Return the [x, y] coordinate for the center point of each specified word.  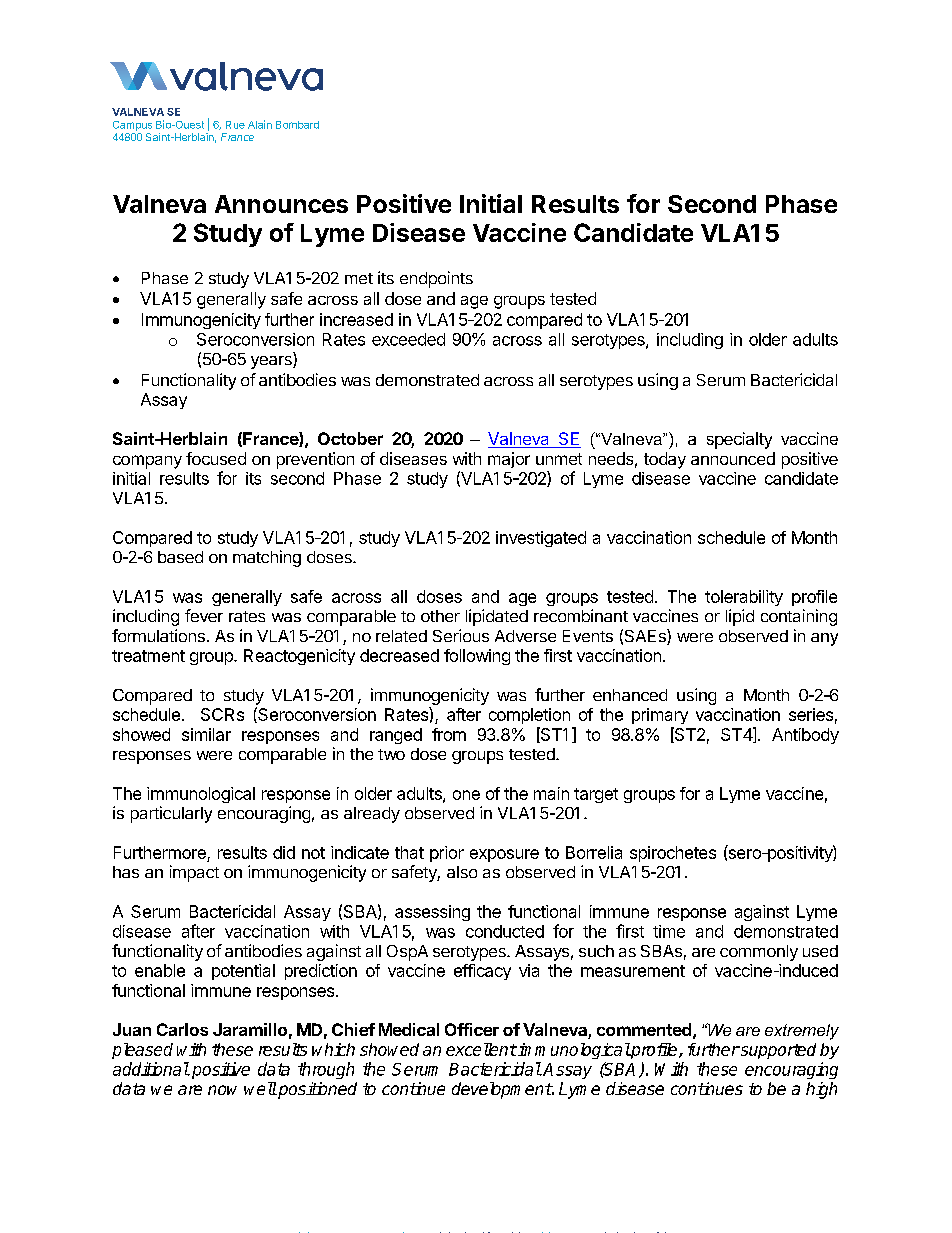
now [222, 1090]
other [440, 616]
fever [204, 615]
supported [777, 1051]
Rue [235, 125]
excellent [481, 1049]
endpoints [436, 279]
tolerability [744, 598]
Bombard [297, 125]
